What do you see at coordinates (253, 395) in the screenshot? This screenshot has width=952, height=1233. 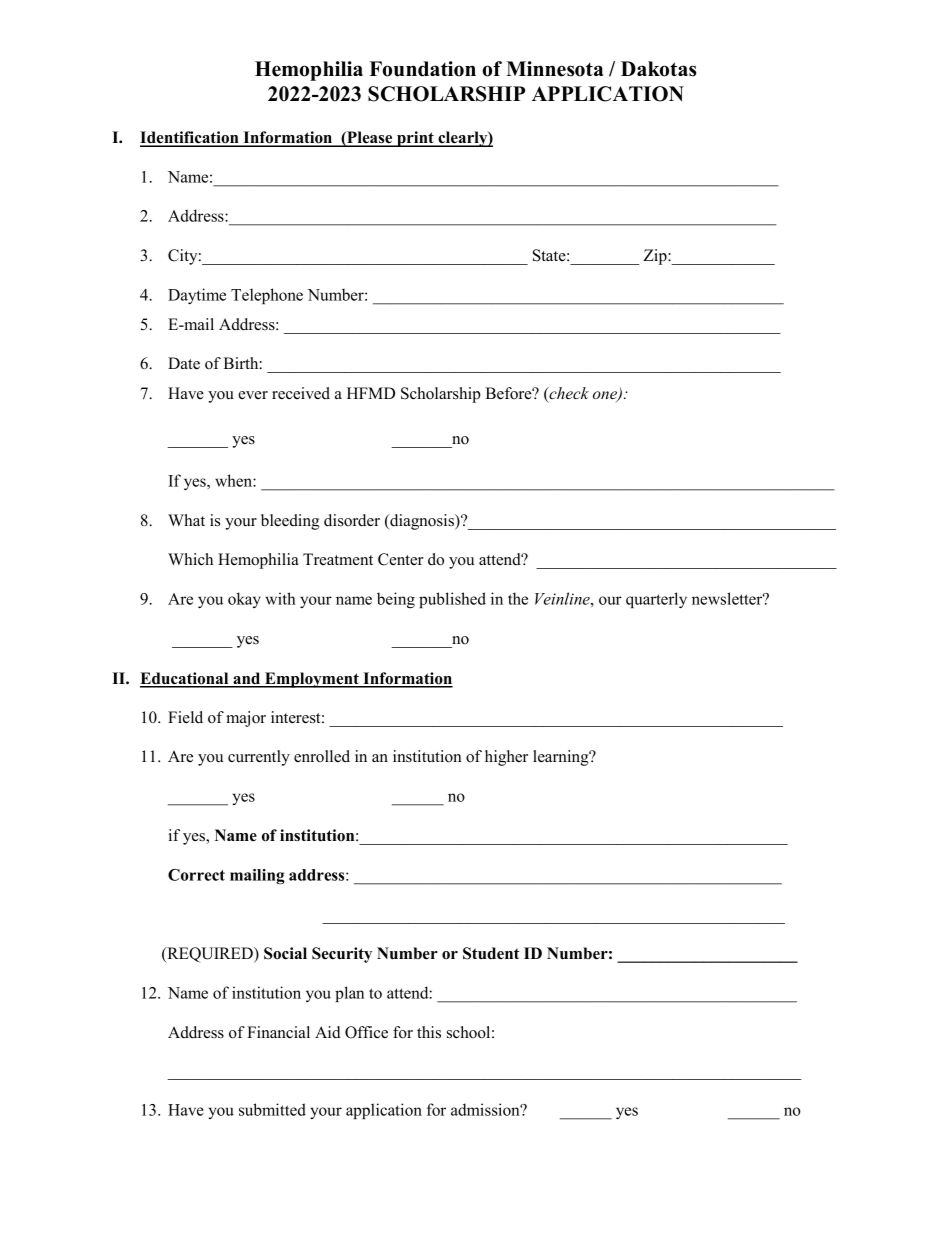 I see `ever` at bounding box center [253, 395].
